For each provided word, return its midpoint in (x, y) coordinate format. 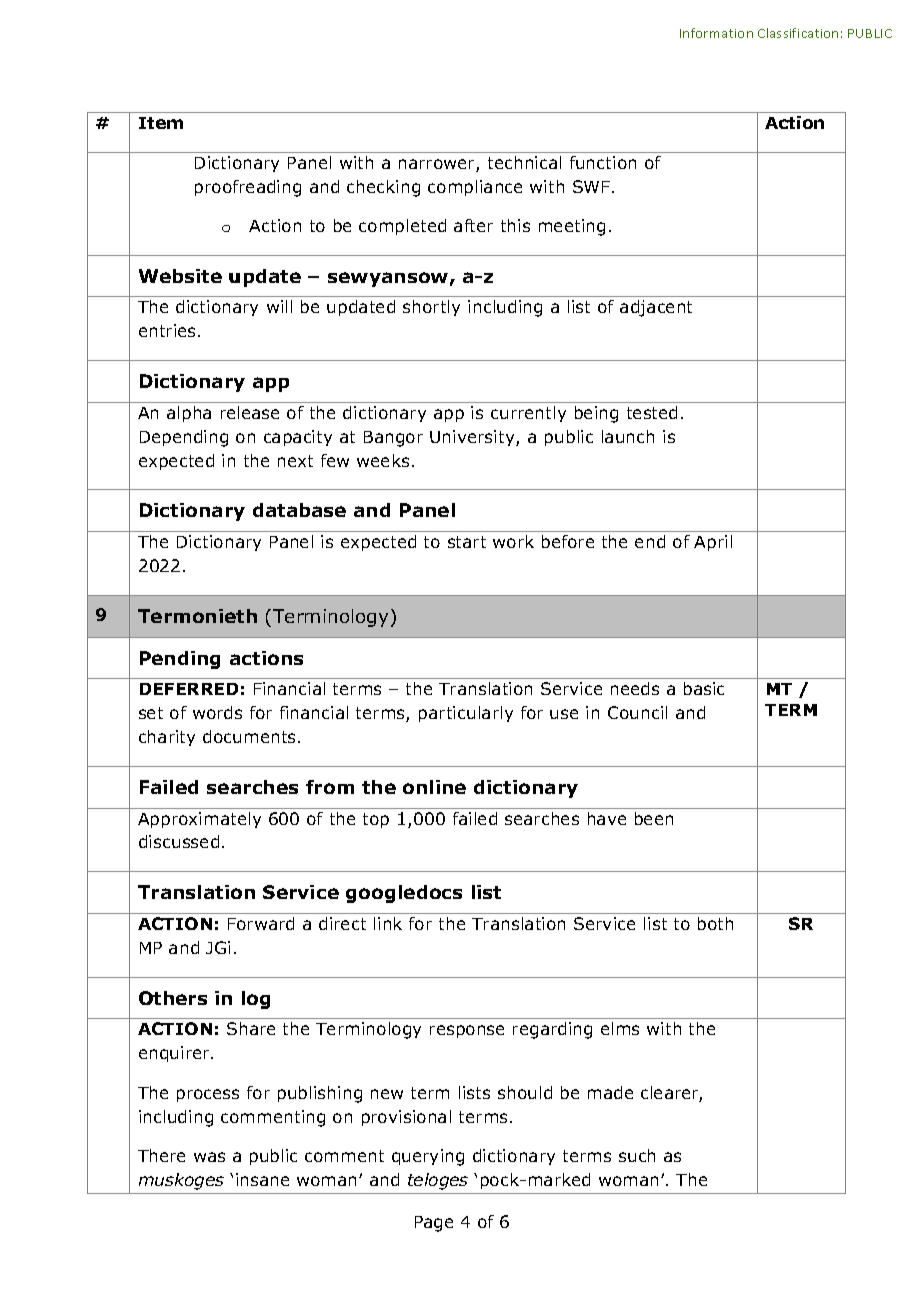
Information (716, 33)
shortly (431, 308)
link (388, 923)
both (715, 923)
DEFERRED (189, 689)
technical (524, 162)
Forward (261, 923)
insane (262, 1179)
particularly (466, 714)
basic (704, 688)
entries (169, 330)
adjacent (656, 308)
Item (161, 123)
